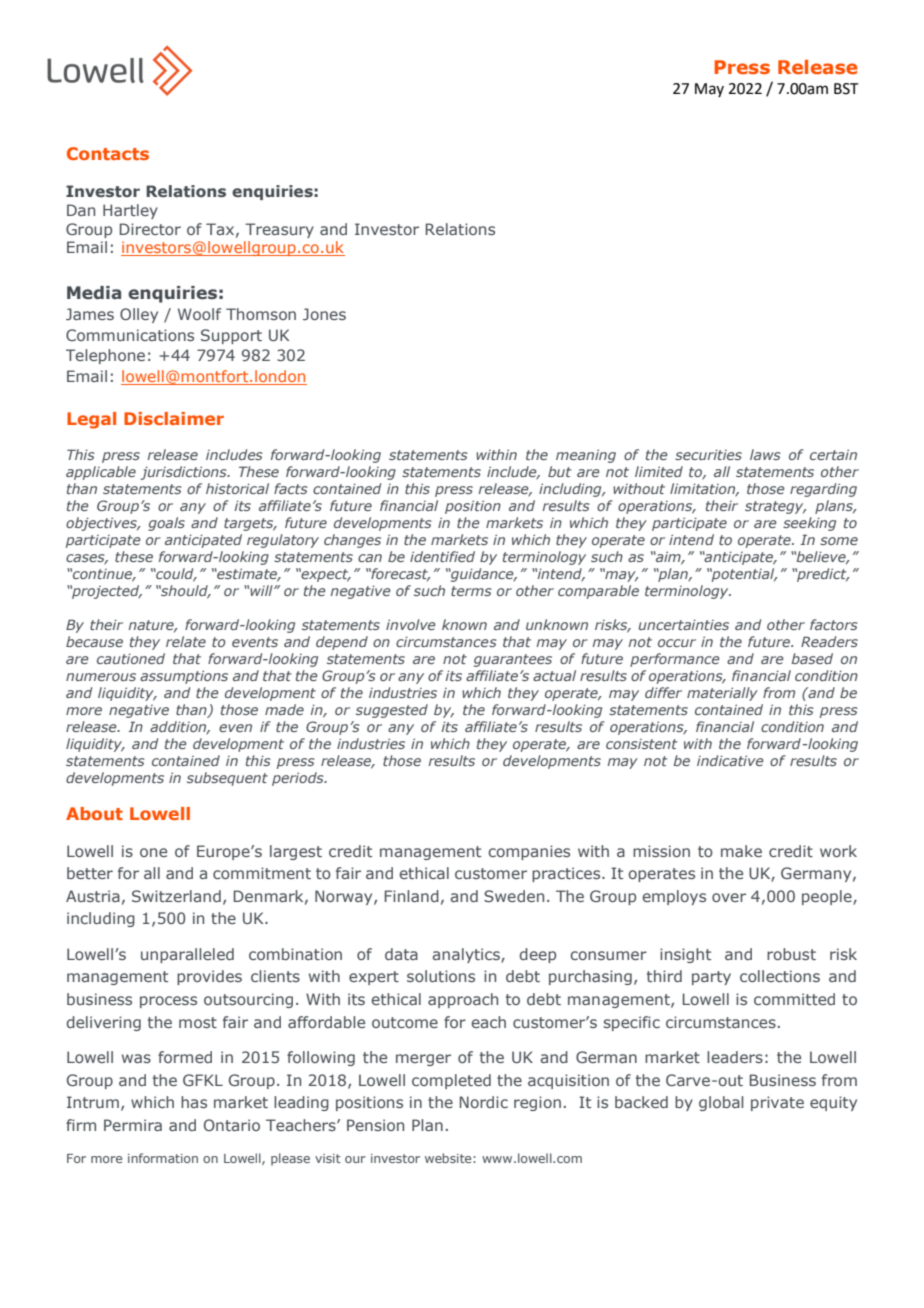 This screenshot has height=1308, width=924. Describe the element at coordinates (471, 591) in the screenshot. I see `terms` at that location.
